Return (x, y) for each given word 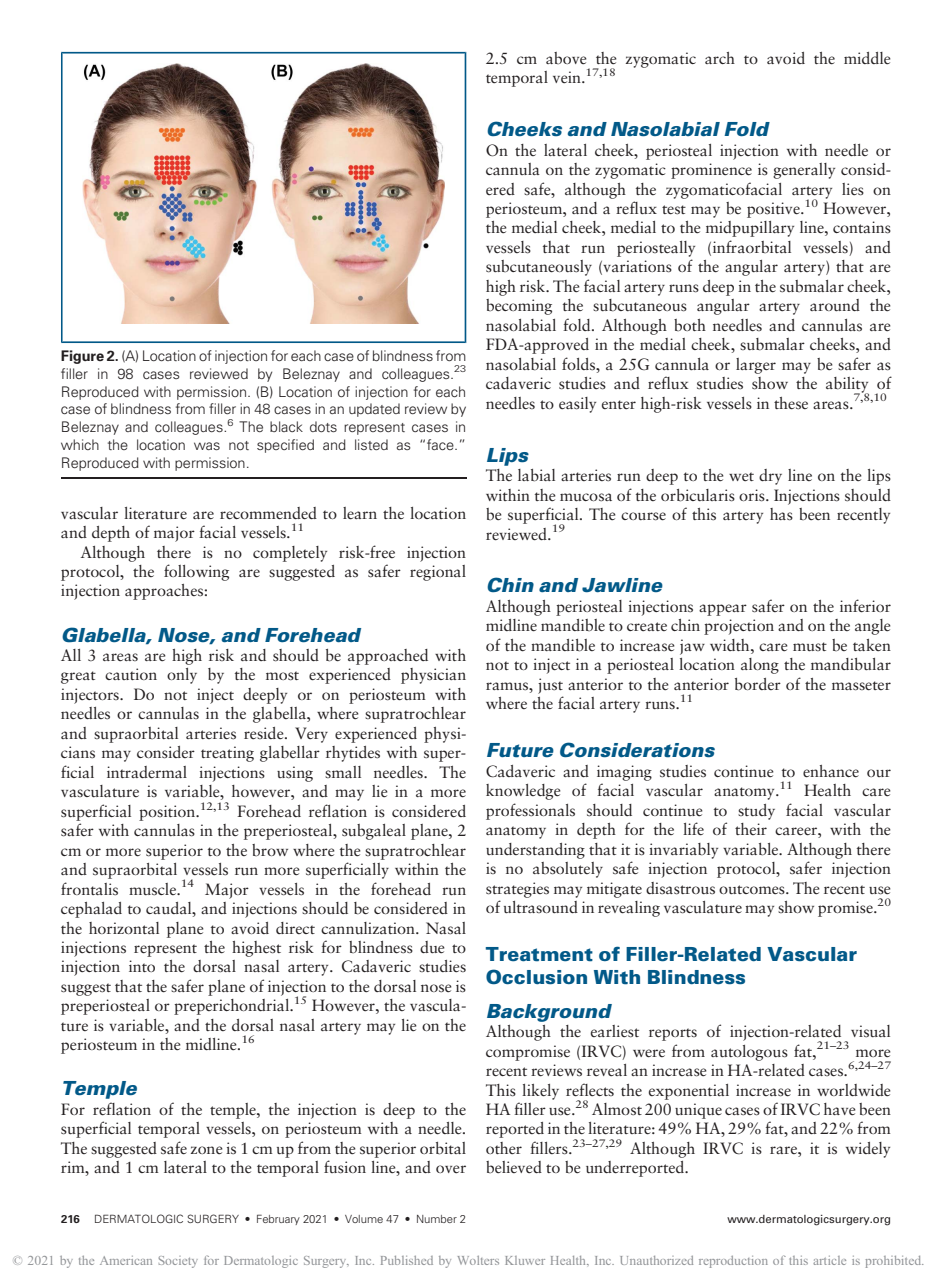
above (566, 58)
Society (178, 1262)
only (182, 676)
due (432, 947)
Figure (82, 357)
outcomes (753, 890)
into (142, 966)
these (791, 403)
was (207, 446)
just (550, 686)
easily (577, 405)
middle (867, 58)
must (810, 646)
